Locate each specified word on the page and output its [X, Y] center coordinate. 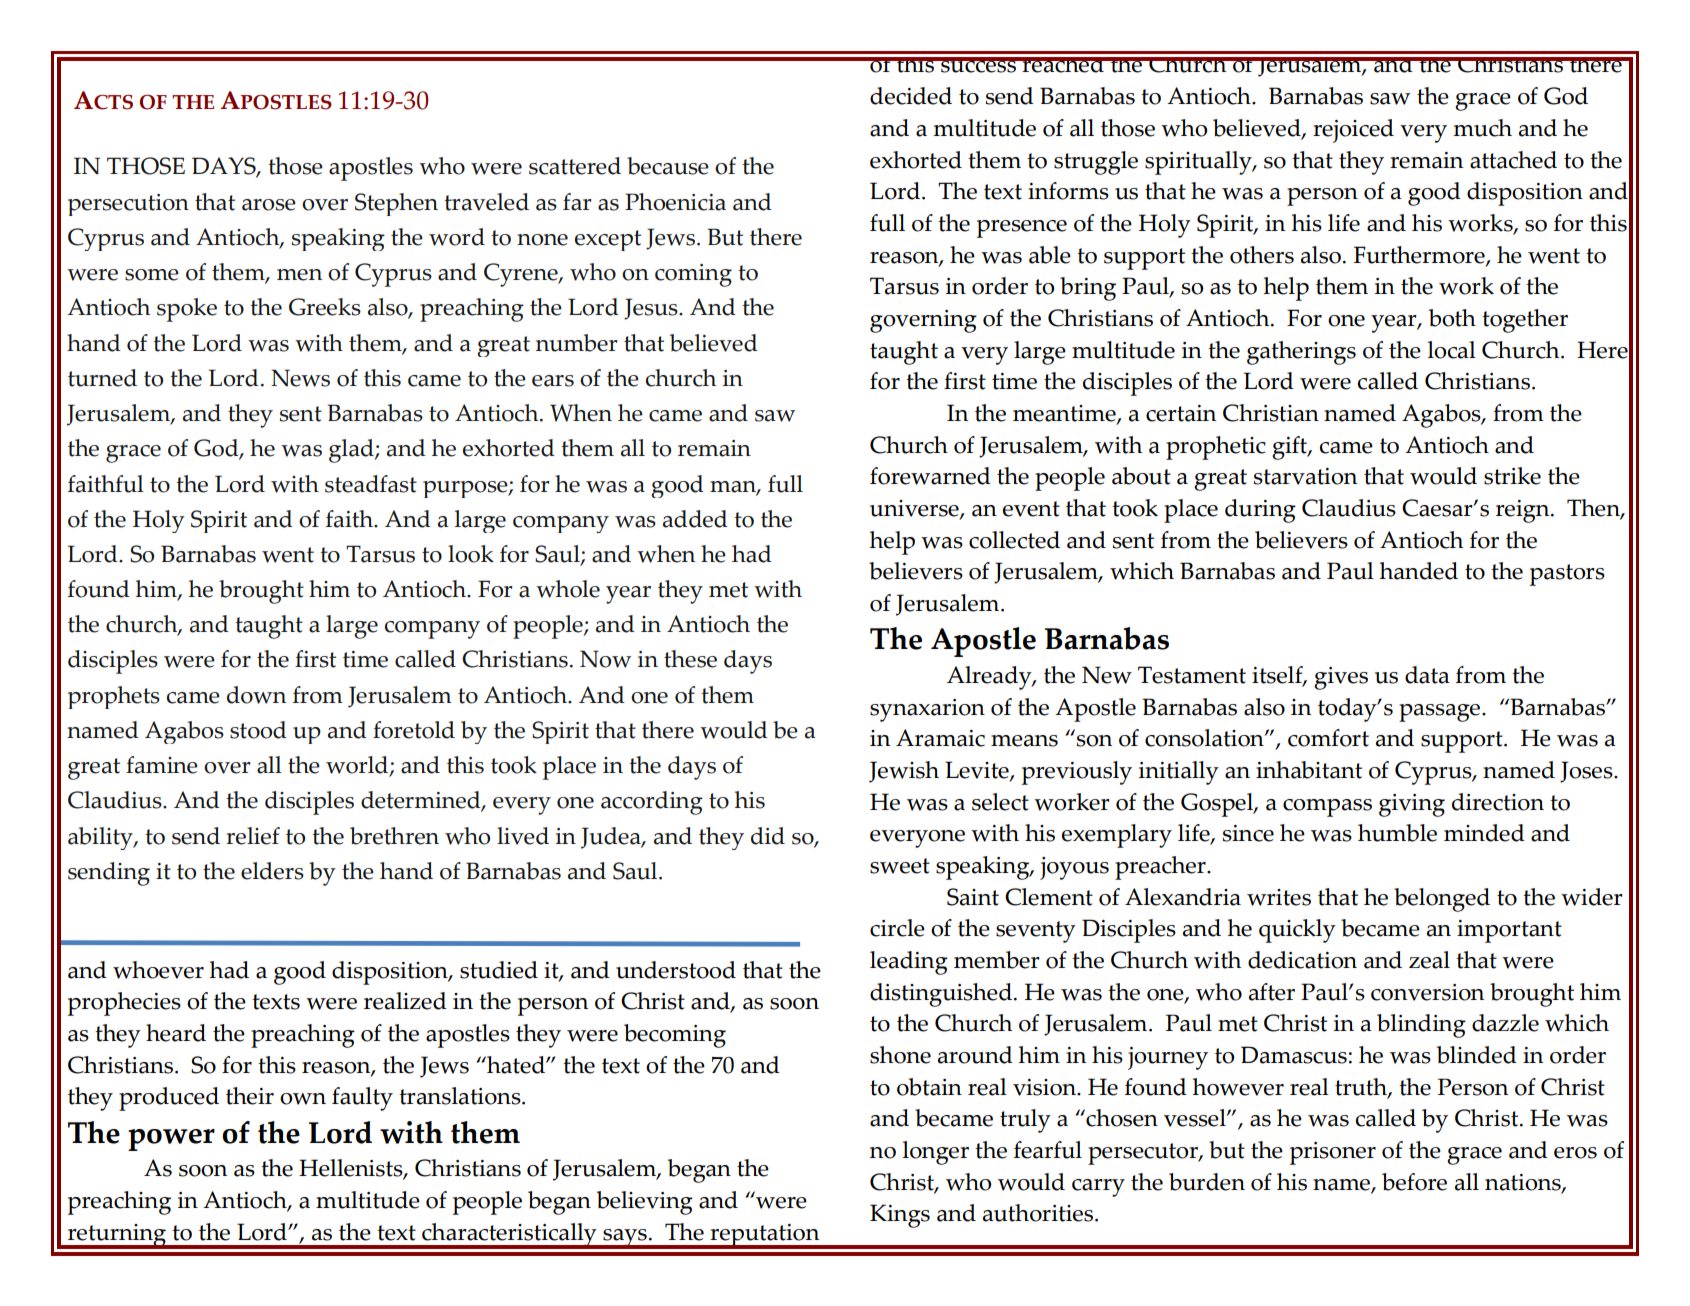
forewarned [930, 476]
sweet [900, 866]
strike [1512, 476]
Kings [900, 1216]
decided [911, 96]
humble [1397, 833]
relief [253, 836]
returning [117, 1236]
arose [269, 205]
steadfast [371, 484]
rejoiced [1353, 131]
